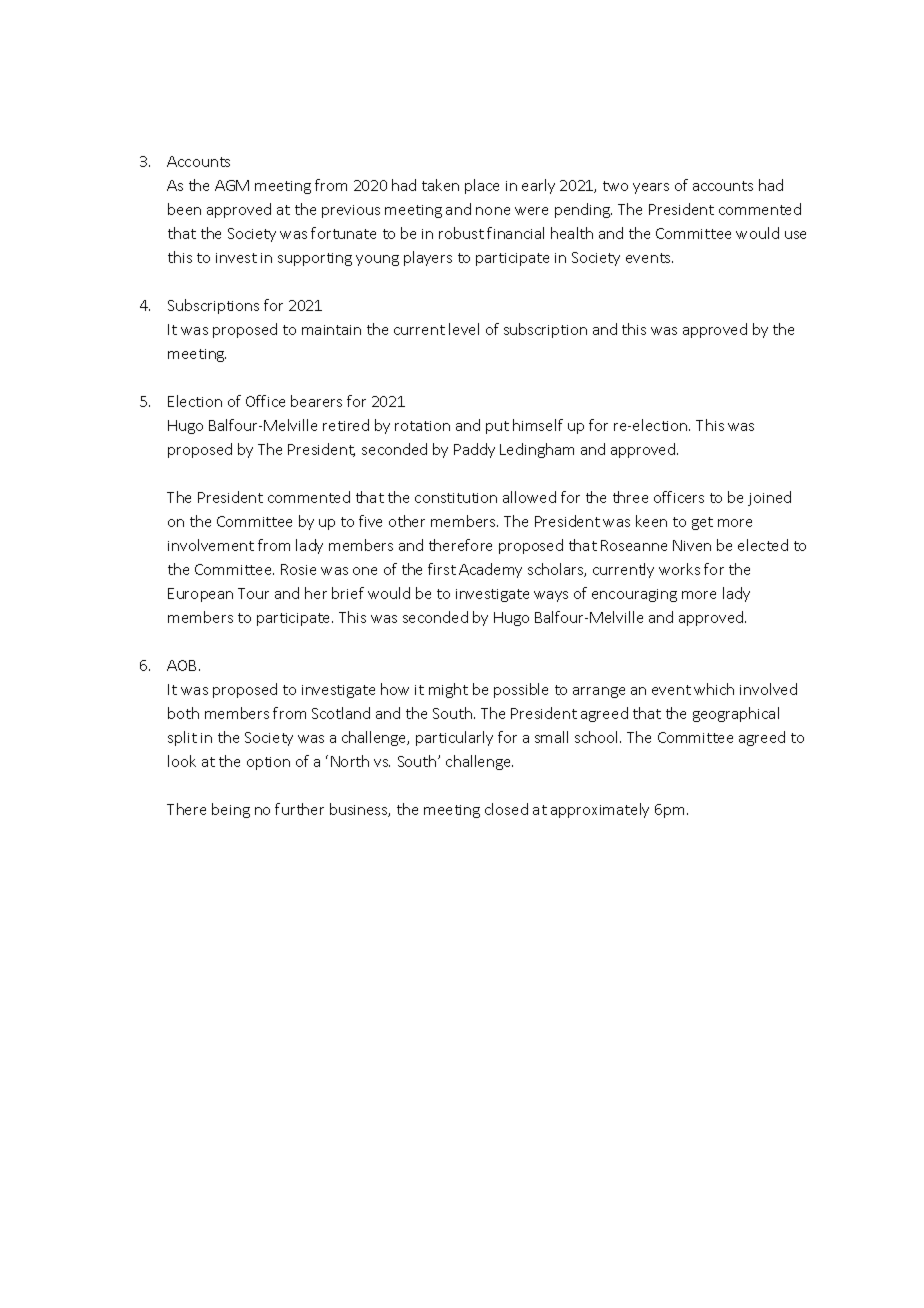 Image resolution: width=924 pixels, height=1308 pixels. I want to click on years, so click(651, 188).
